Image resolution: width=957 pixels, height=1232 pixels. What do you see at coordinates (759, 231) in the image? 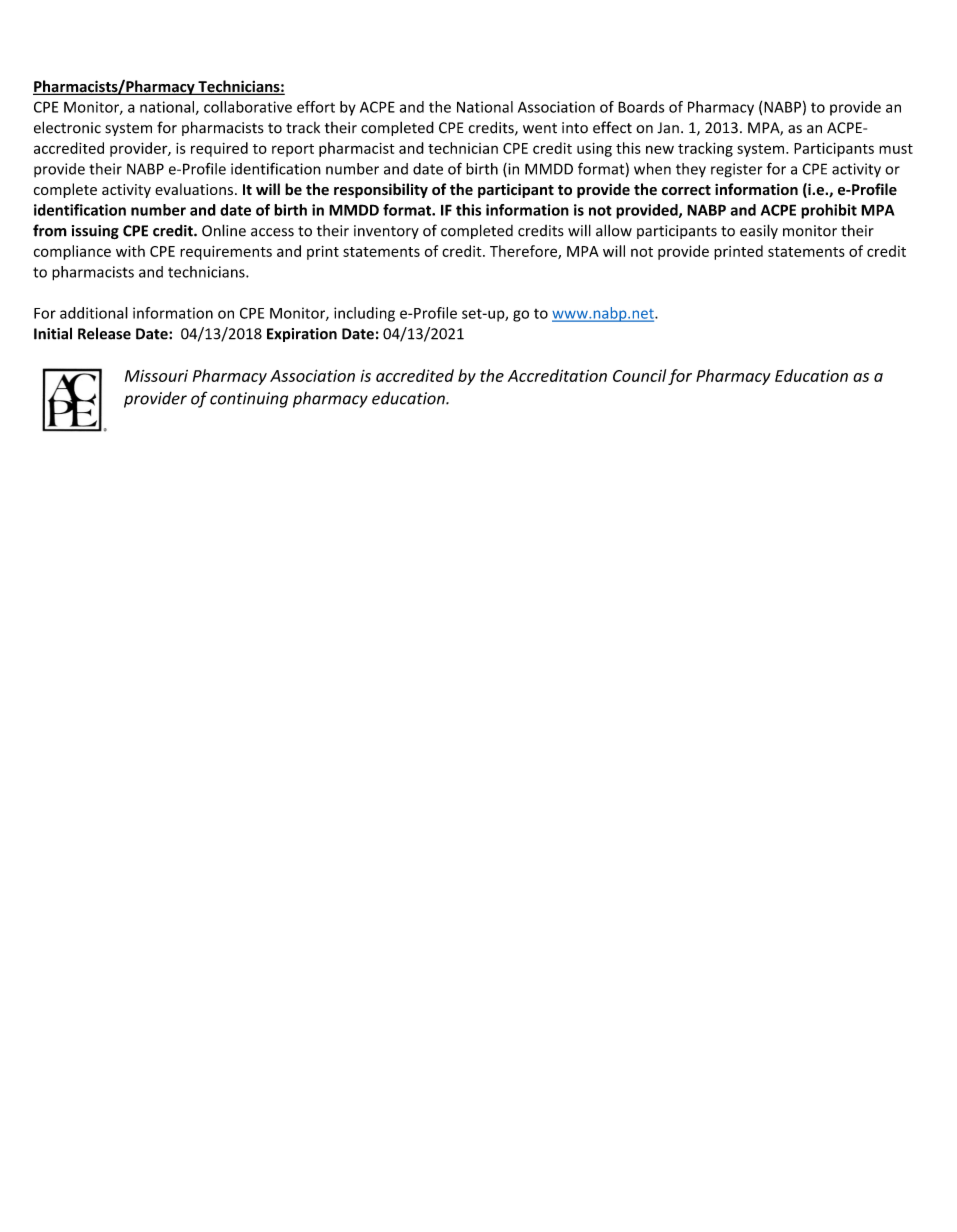
I see `easily` at bounding box center [759, 231].
